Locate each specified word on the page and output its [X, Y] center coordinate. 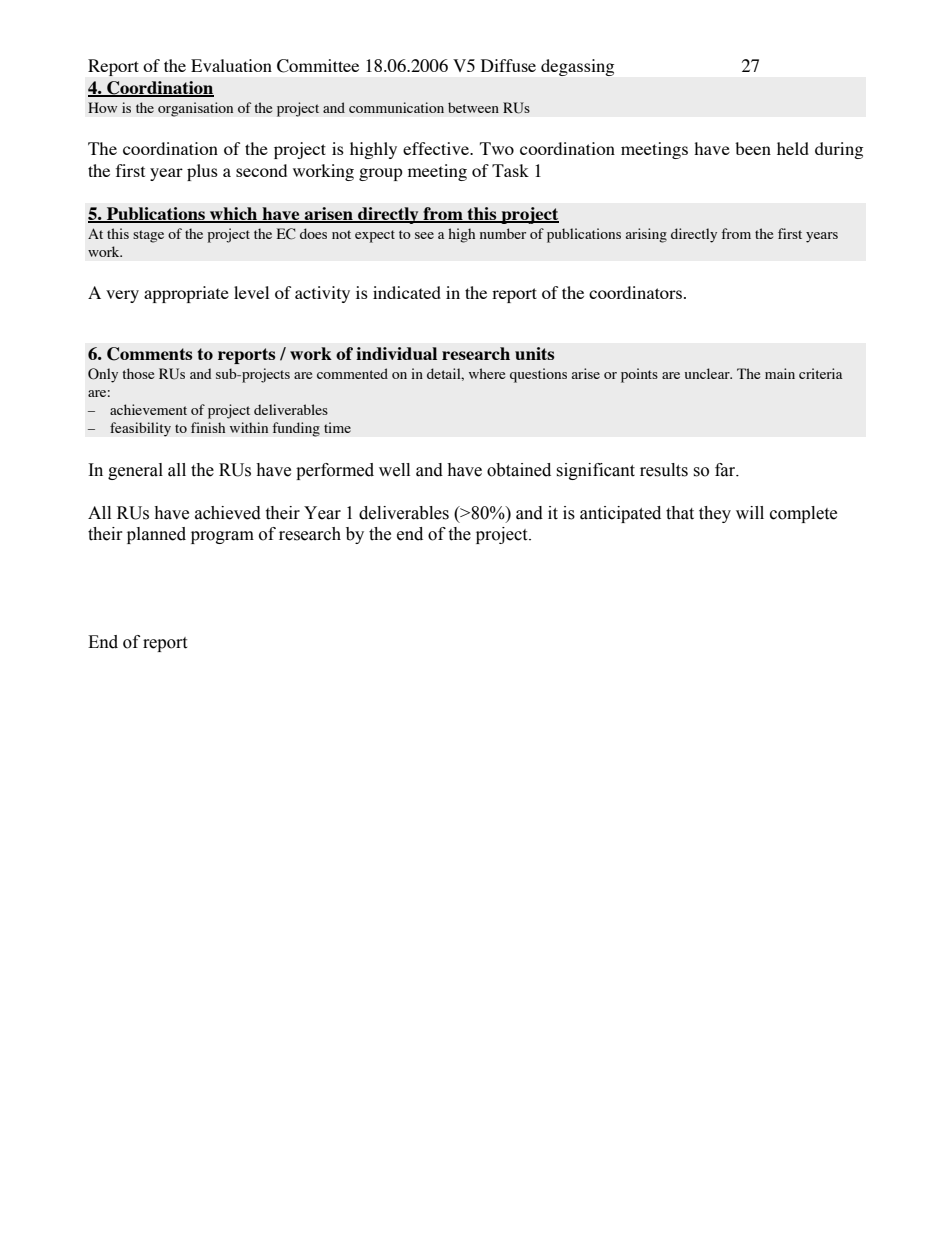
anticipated [620, 514]
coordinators [635, 292]
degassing [577, 67]
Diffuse [508, 65]
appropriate [186, 294]
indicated [407, 292]
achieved [228, 513]
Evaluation [231, 65]
